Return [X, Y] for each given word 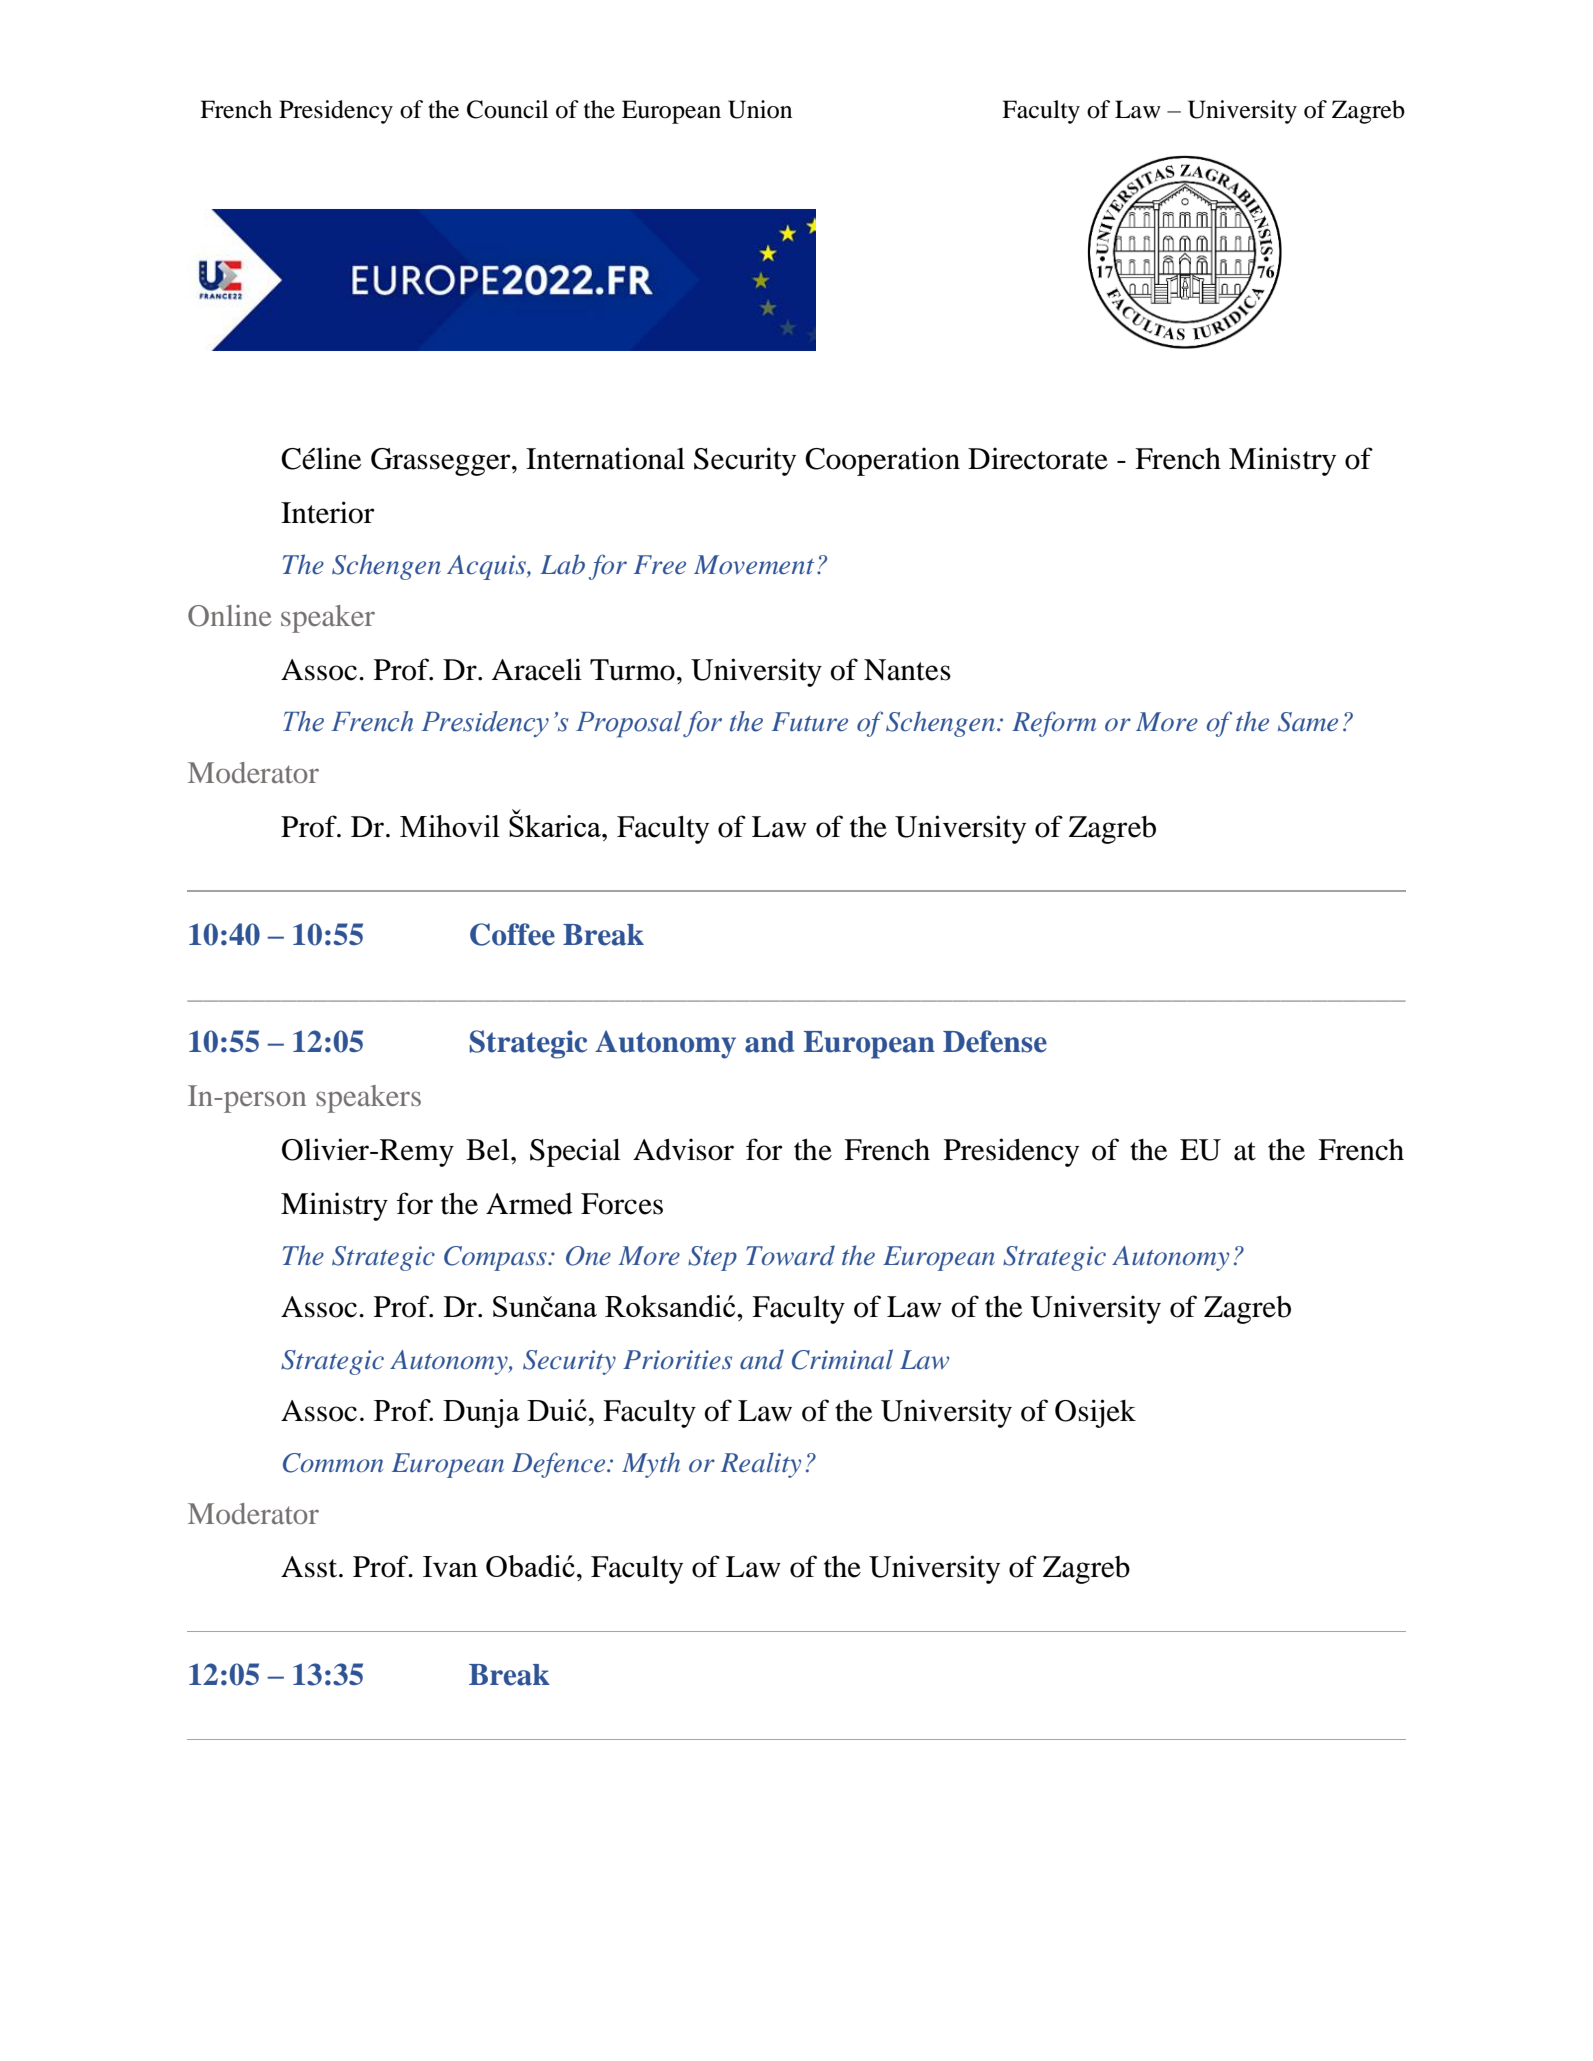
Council [507, 109]
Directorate [1038, 458]
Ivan [450, 1566]
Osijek [1095, 1413]
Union [760, 109]
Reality [761, 1465]
